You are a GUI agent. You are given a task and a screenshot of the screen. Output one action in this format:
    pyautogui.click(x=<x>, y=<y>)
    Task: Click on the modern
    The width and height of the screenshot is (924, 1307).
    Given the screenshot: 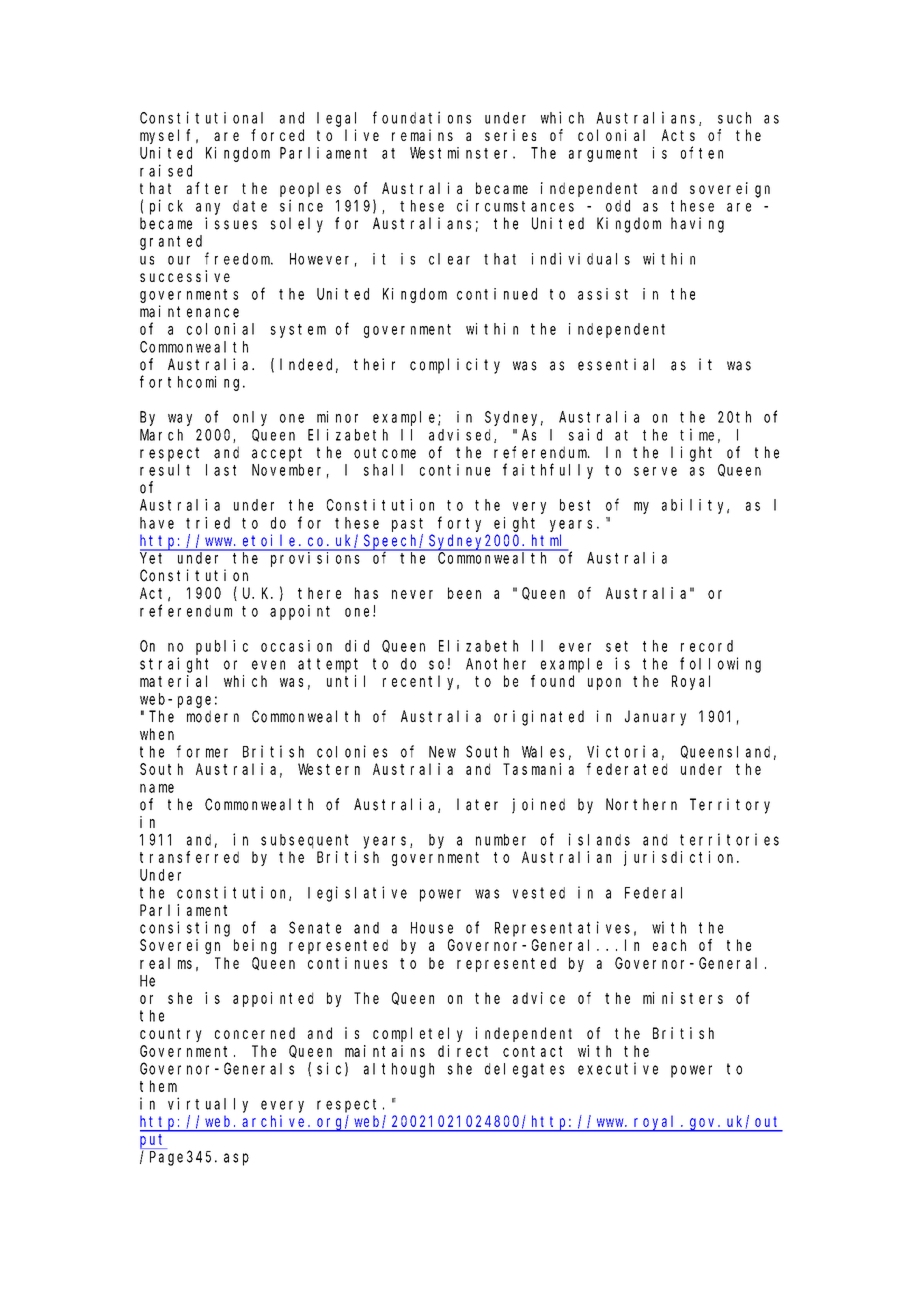 What is the action you would take?
    pyautogui.click(x=213, y=716)
